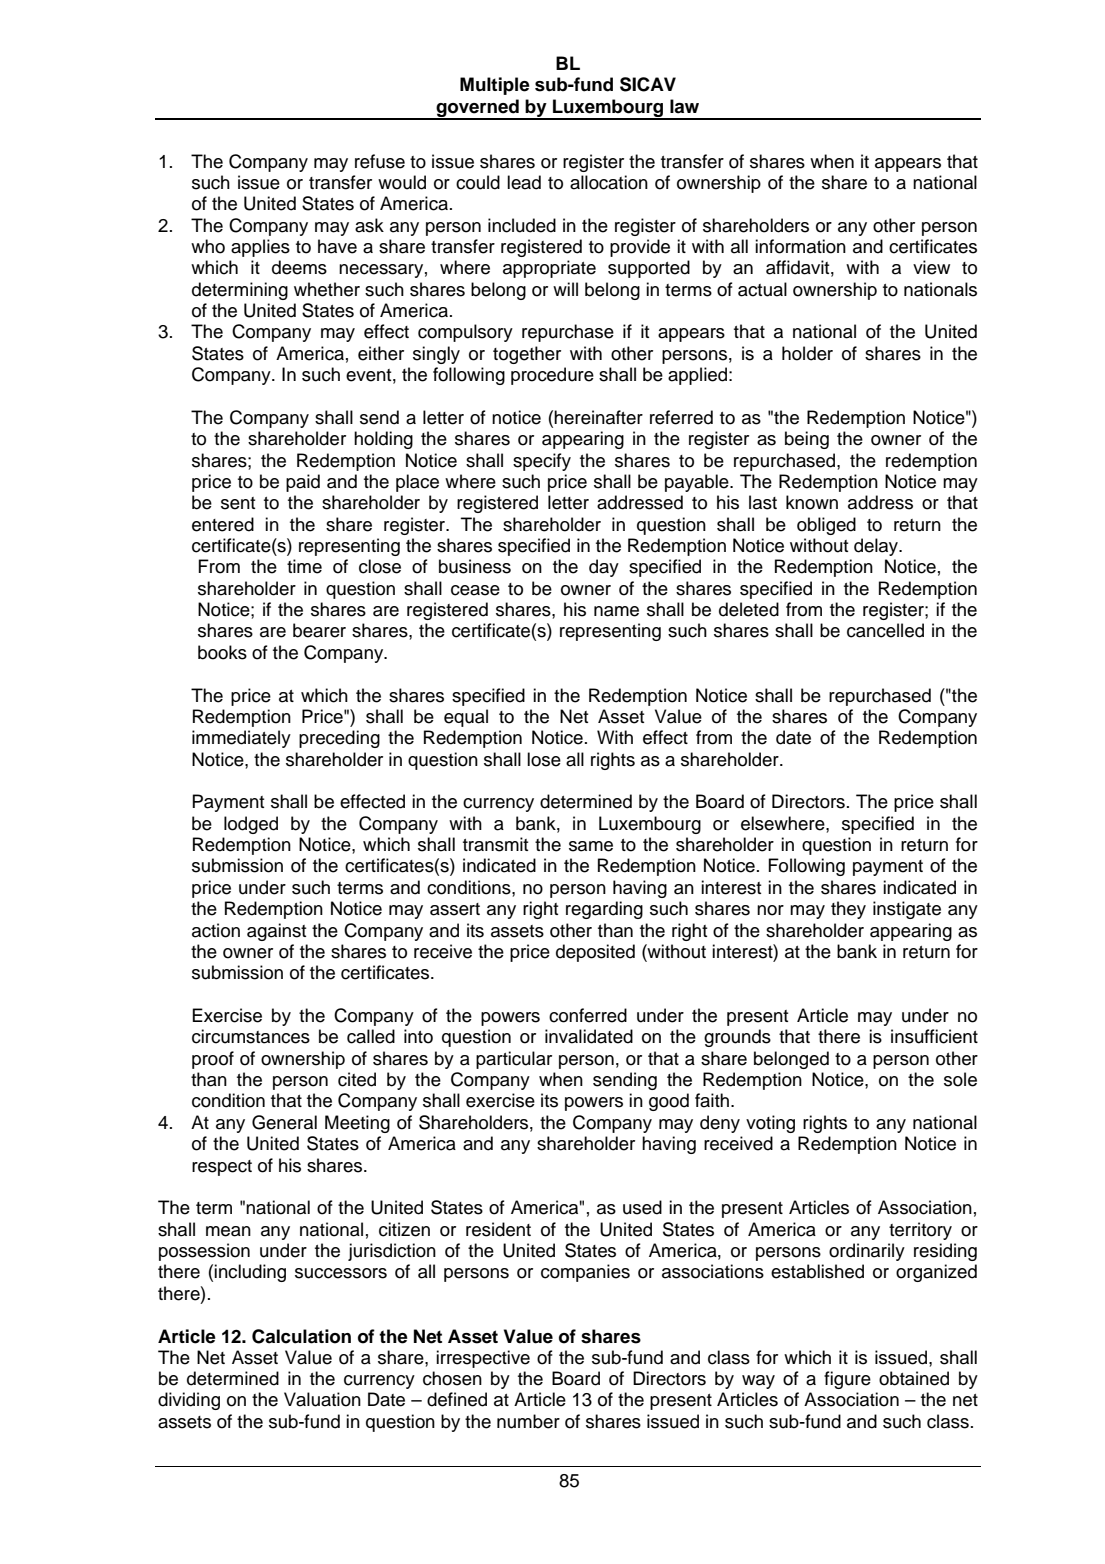  I want to click on allocation, so click(609, 182).
